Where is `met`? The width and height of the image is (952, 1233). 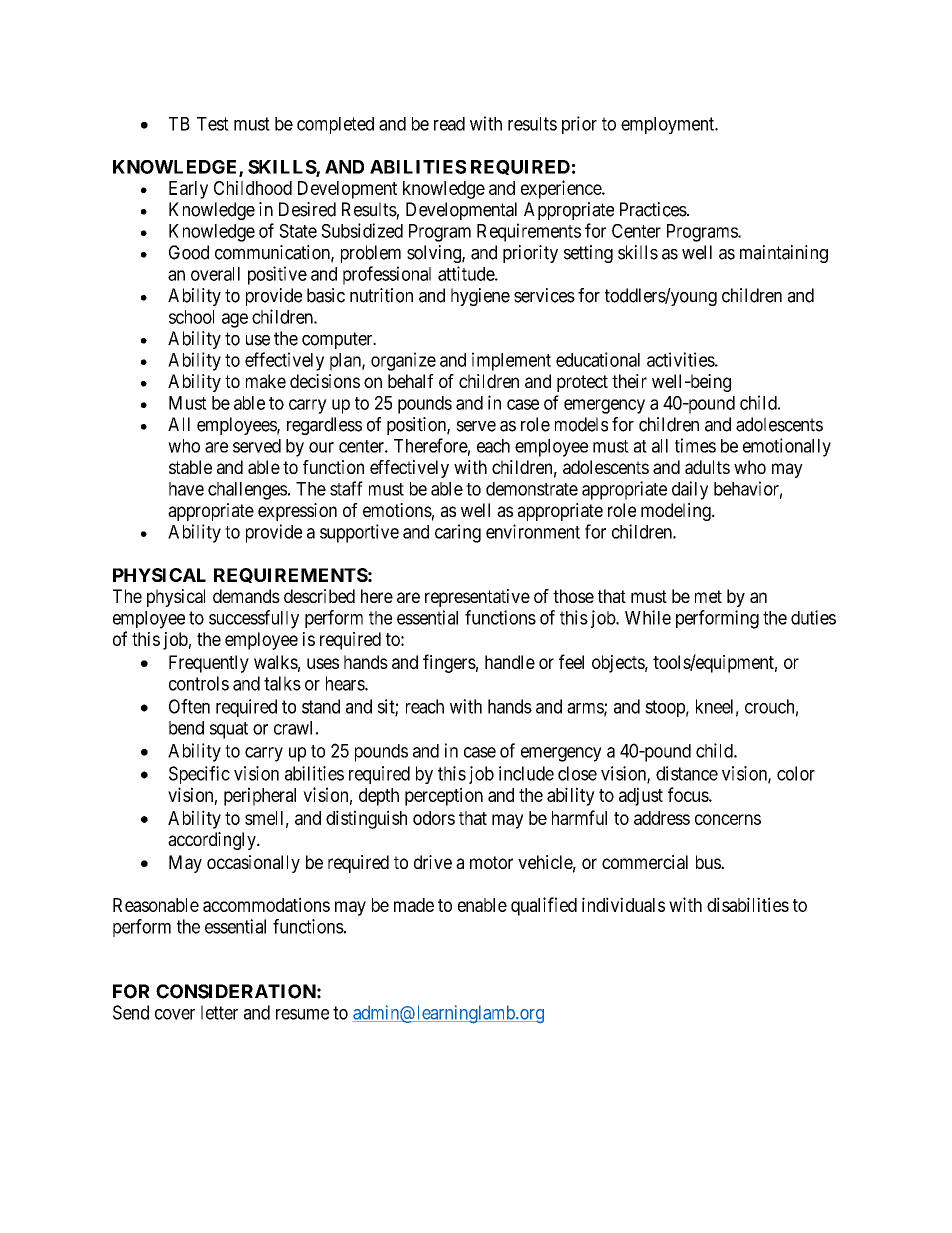
met is located at coordinates (708, 596).
